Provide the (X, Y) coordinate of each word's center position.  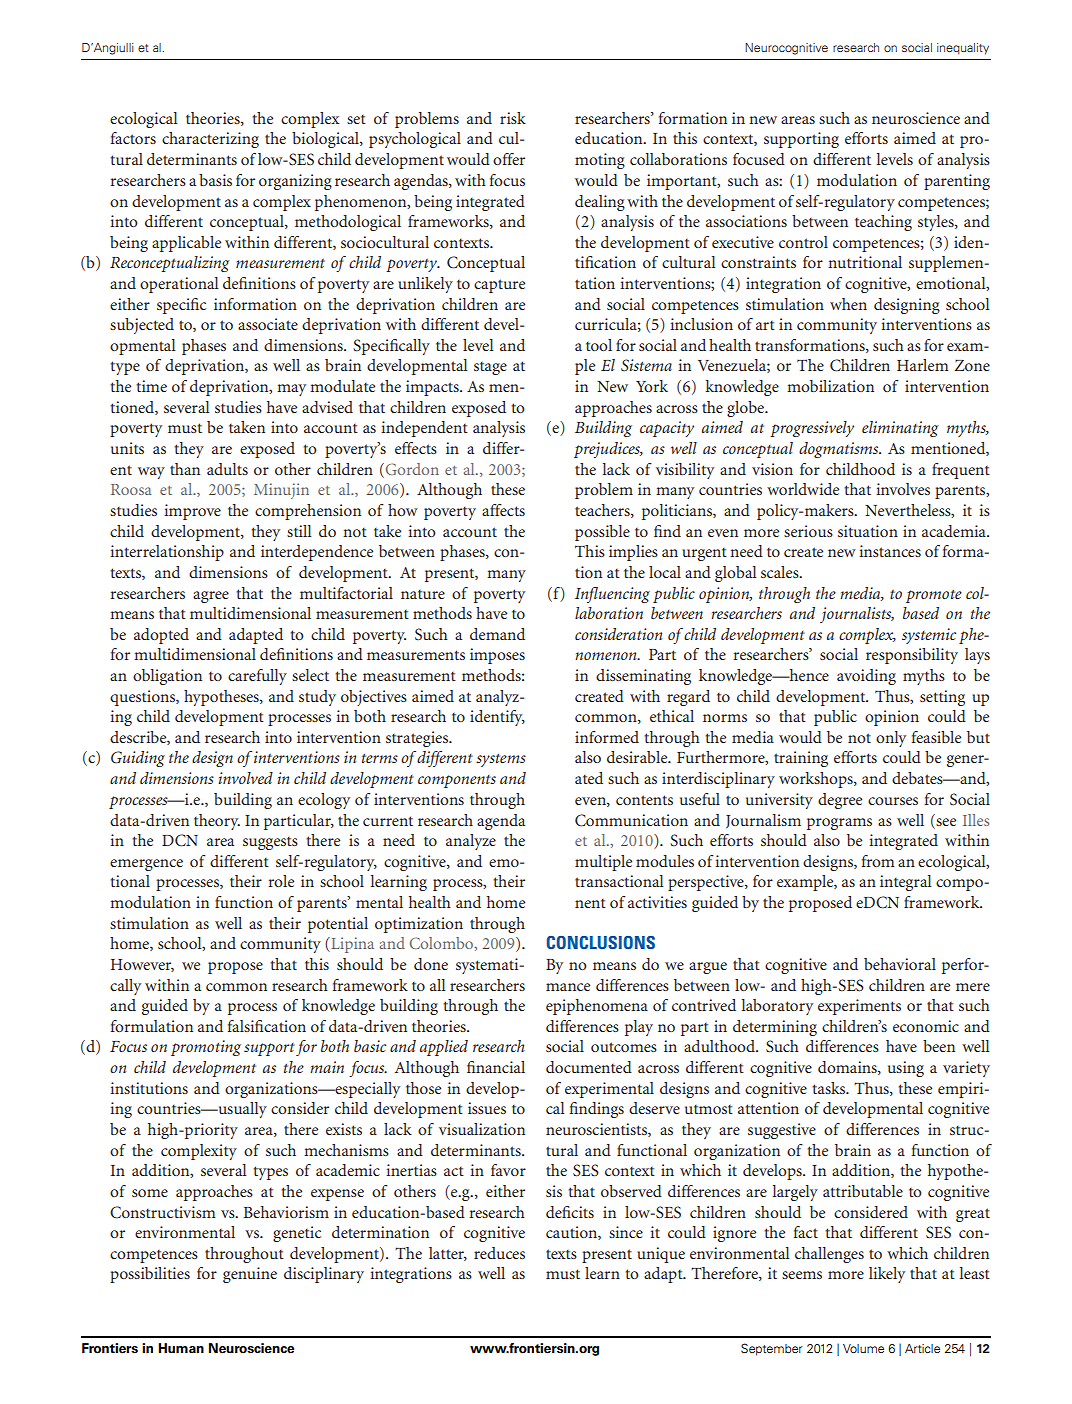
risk (513, 118)
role (281, 881)
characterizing (210, 140)
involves (903, 489)
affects (503, 510)
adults (227, 469)
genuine (250, 1275)
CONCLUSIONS (601, 942)
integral (906, 883)
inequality (963, 49)
